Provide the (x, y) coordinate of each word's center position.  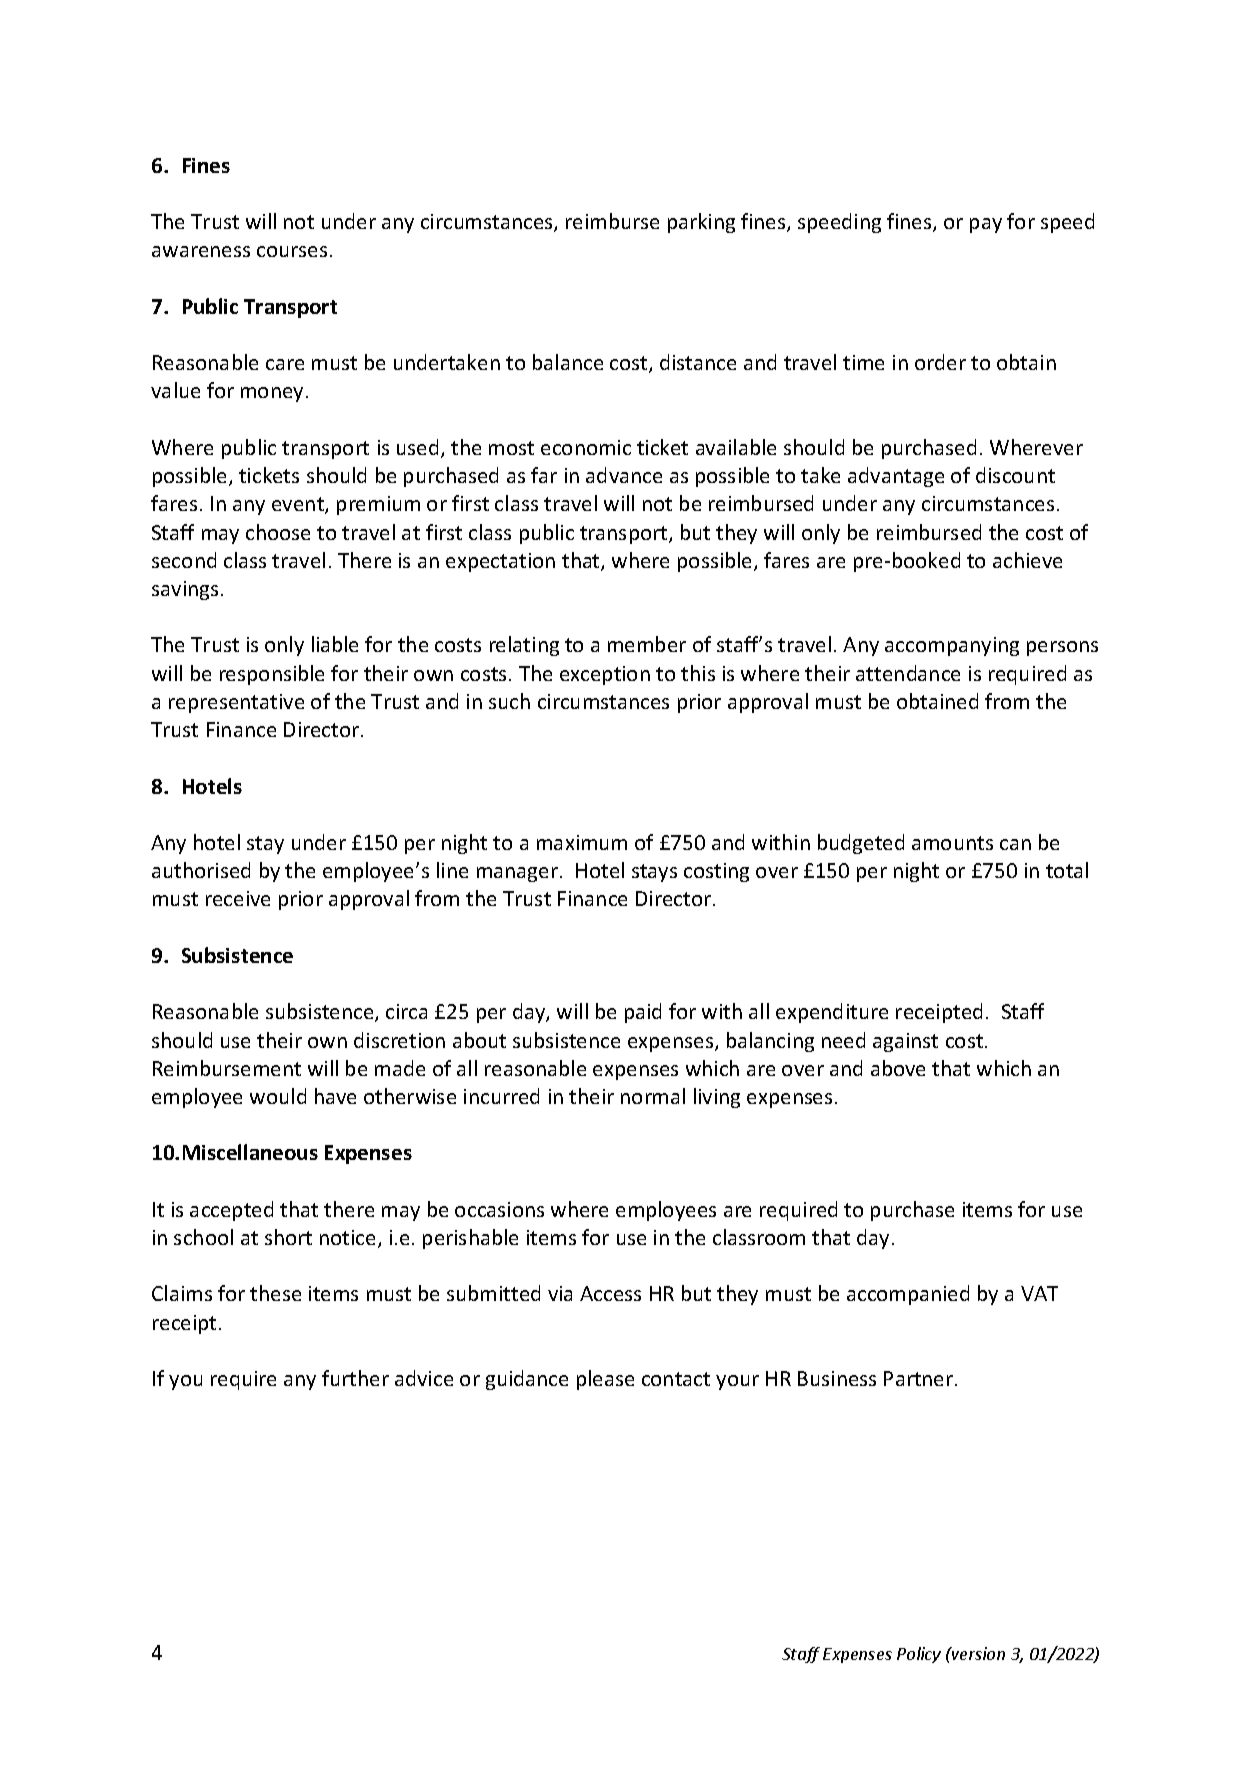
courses (292, 251)
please (605, 1380)
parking (701, 223)
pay (986, 225)
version (977, 1653)
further (355, 1378)
